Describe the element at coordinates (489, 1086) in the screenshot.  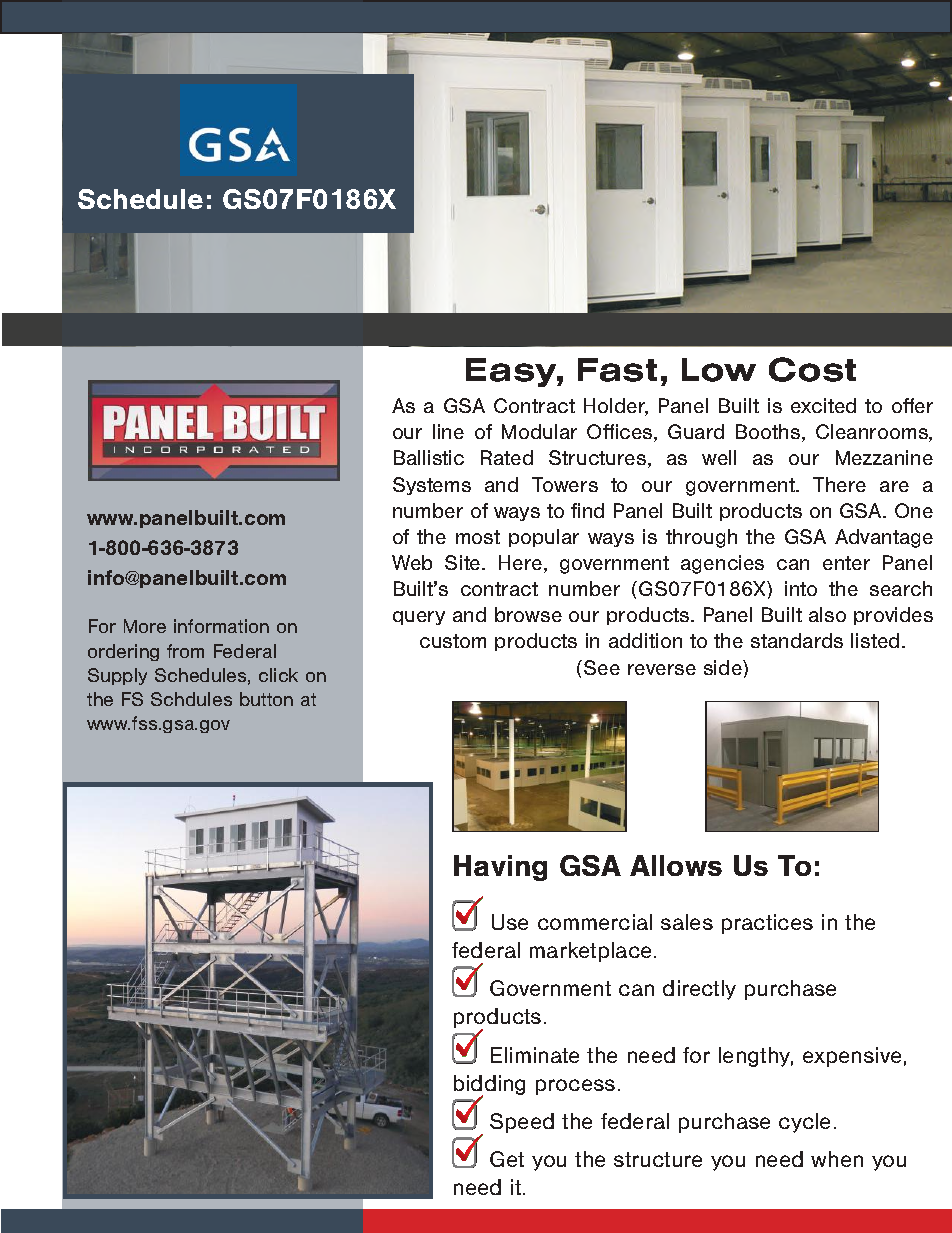
I see `bidding` at that location.
